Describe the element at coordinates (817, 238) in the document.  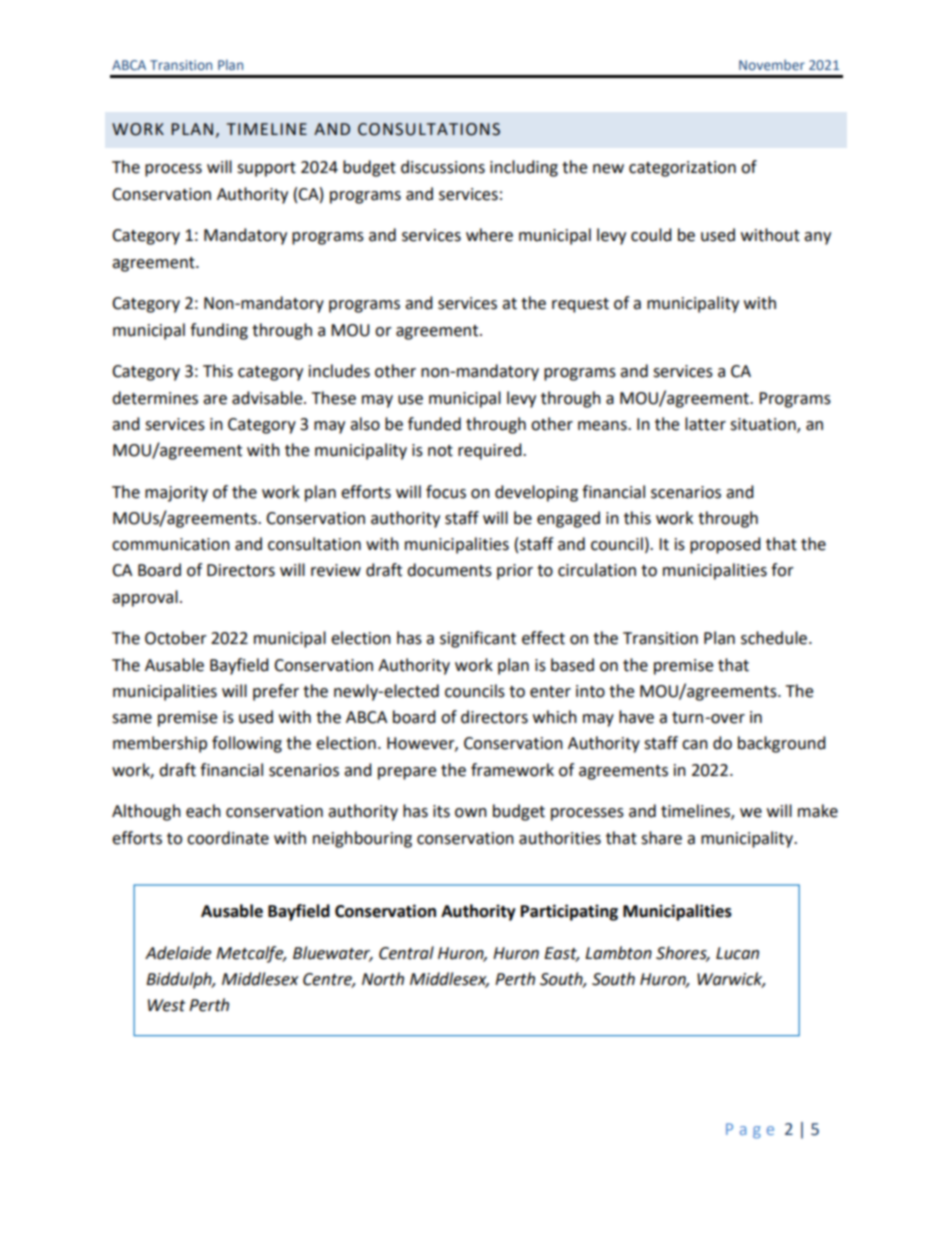
I see `any` at that location.
